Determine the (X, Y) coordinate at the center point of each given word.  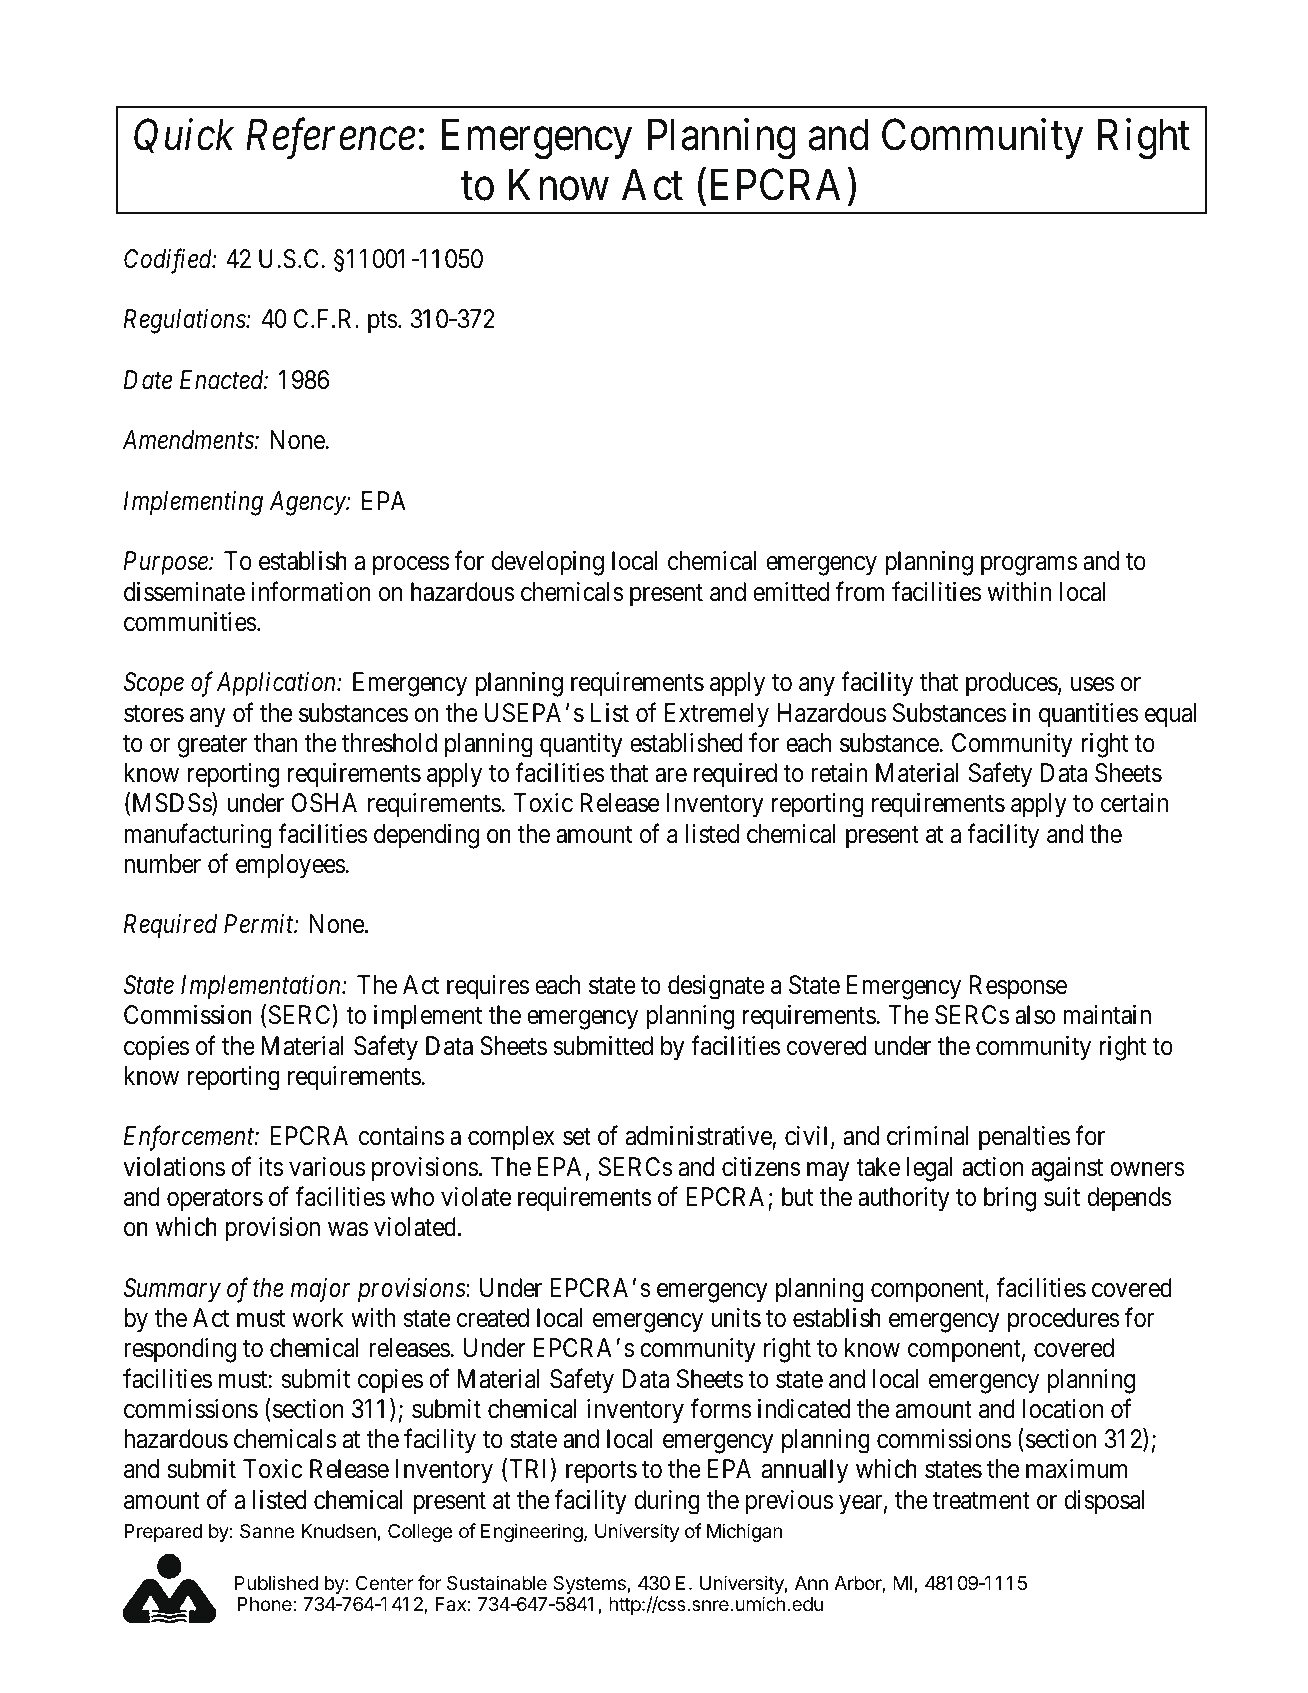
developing (548, 563)
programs (1029, 566)
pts (383, 322)
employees (290, 866)
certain (1134, 803)
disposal (1104, 1502)
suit (1062, 1197)
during (667, 1502)
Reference (331, 139)
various (327, 1167)
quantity (581, 745)
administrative (699, 1136)
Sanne (267, 1531)
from (860, 591)
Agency (308, 503)
